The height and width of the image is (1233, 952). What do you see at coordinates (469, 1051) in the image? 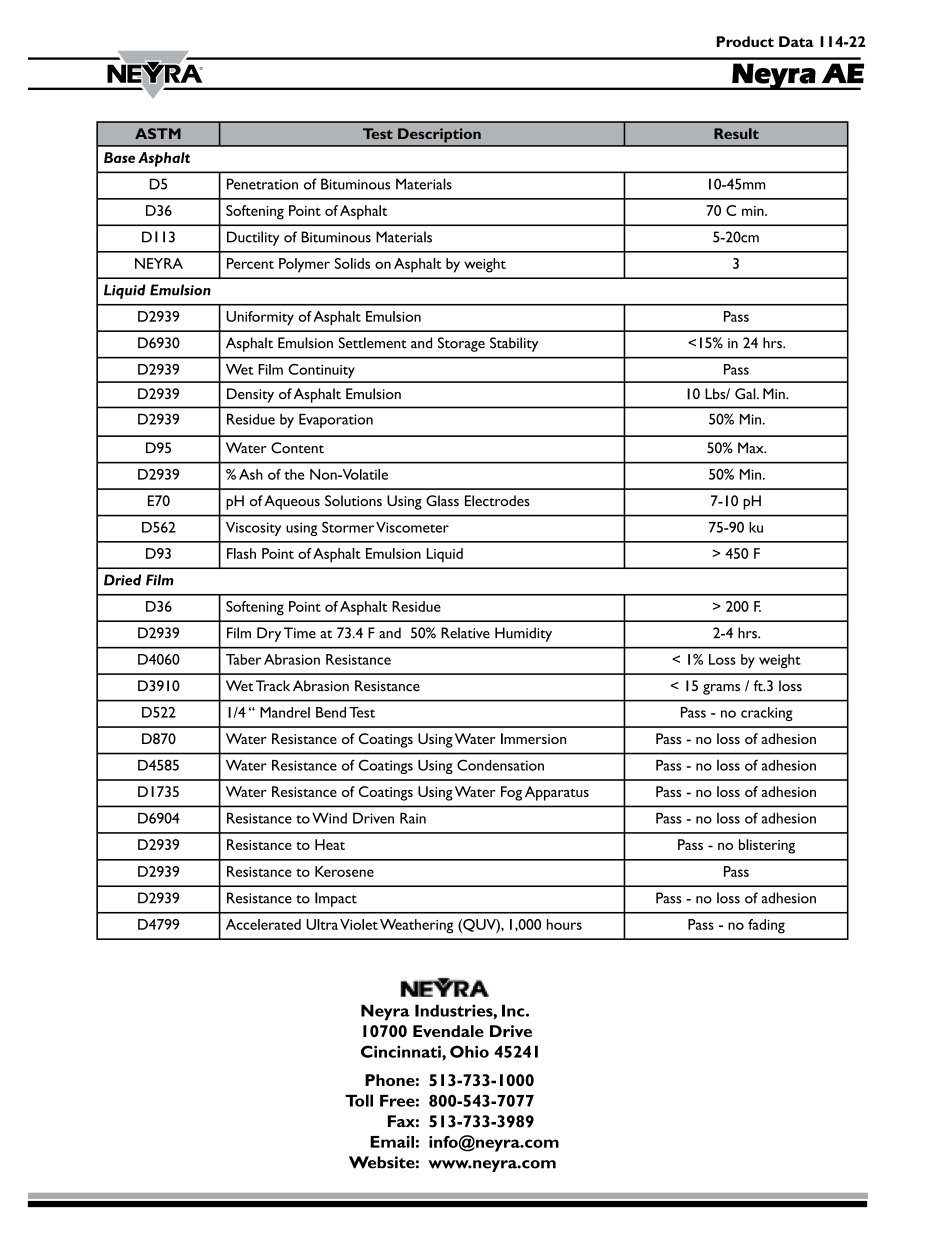
I see `Ohio` at bounding box center [469, 1051].
